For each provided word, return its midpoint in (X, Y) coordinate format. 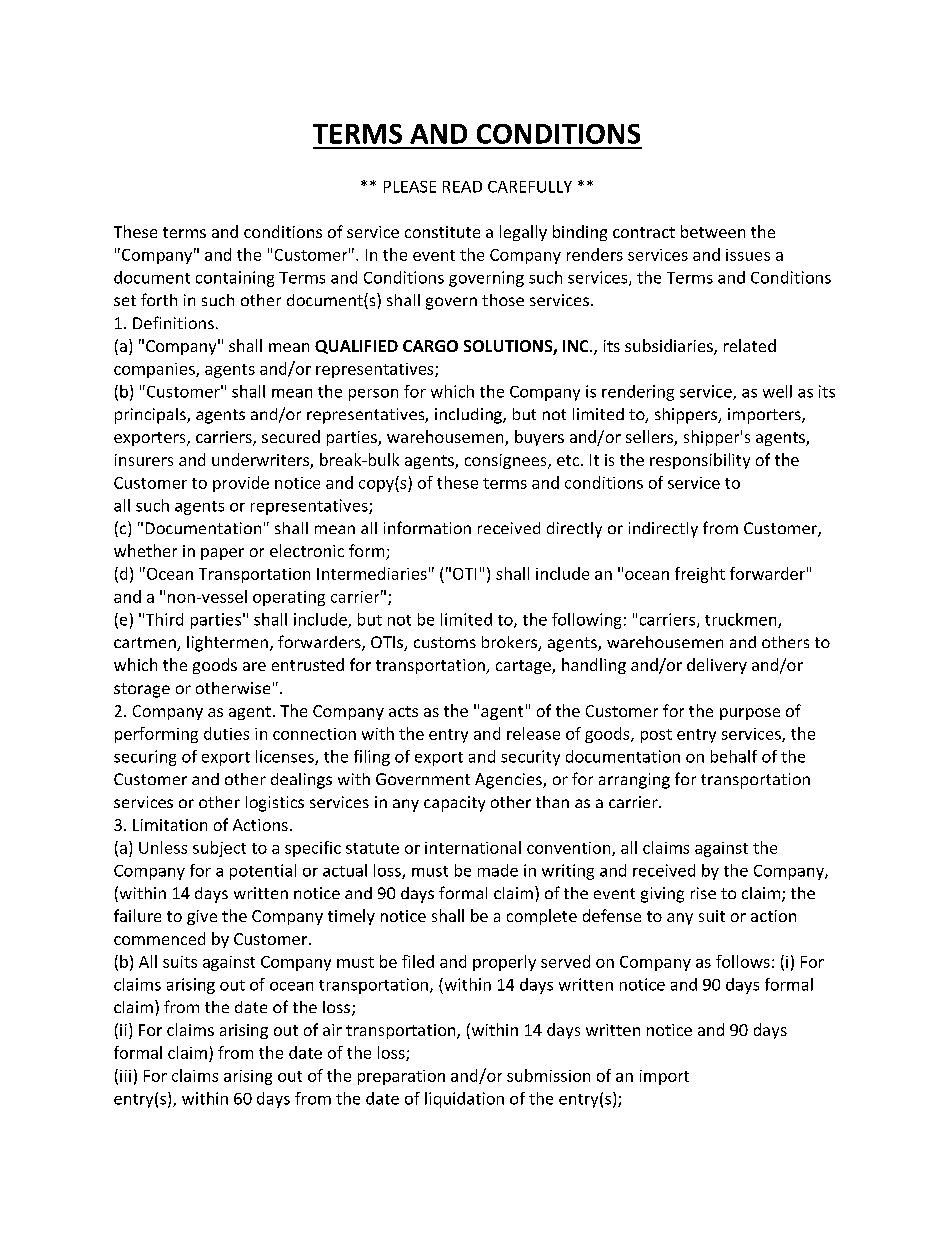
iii (125, 1076)
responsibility (700, 461)
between (713, 231)
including (469, 416)
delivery (717, 666)
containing (235, 279)
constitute (442, 232)
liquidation (464, 1100)
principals (151, 416)
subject (219, 849)
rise (703, 893)
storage (142, 690)
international (473, 847)
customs (445, 642)
